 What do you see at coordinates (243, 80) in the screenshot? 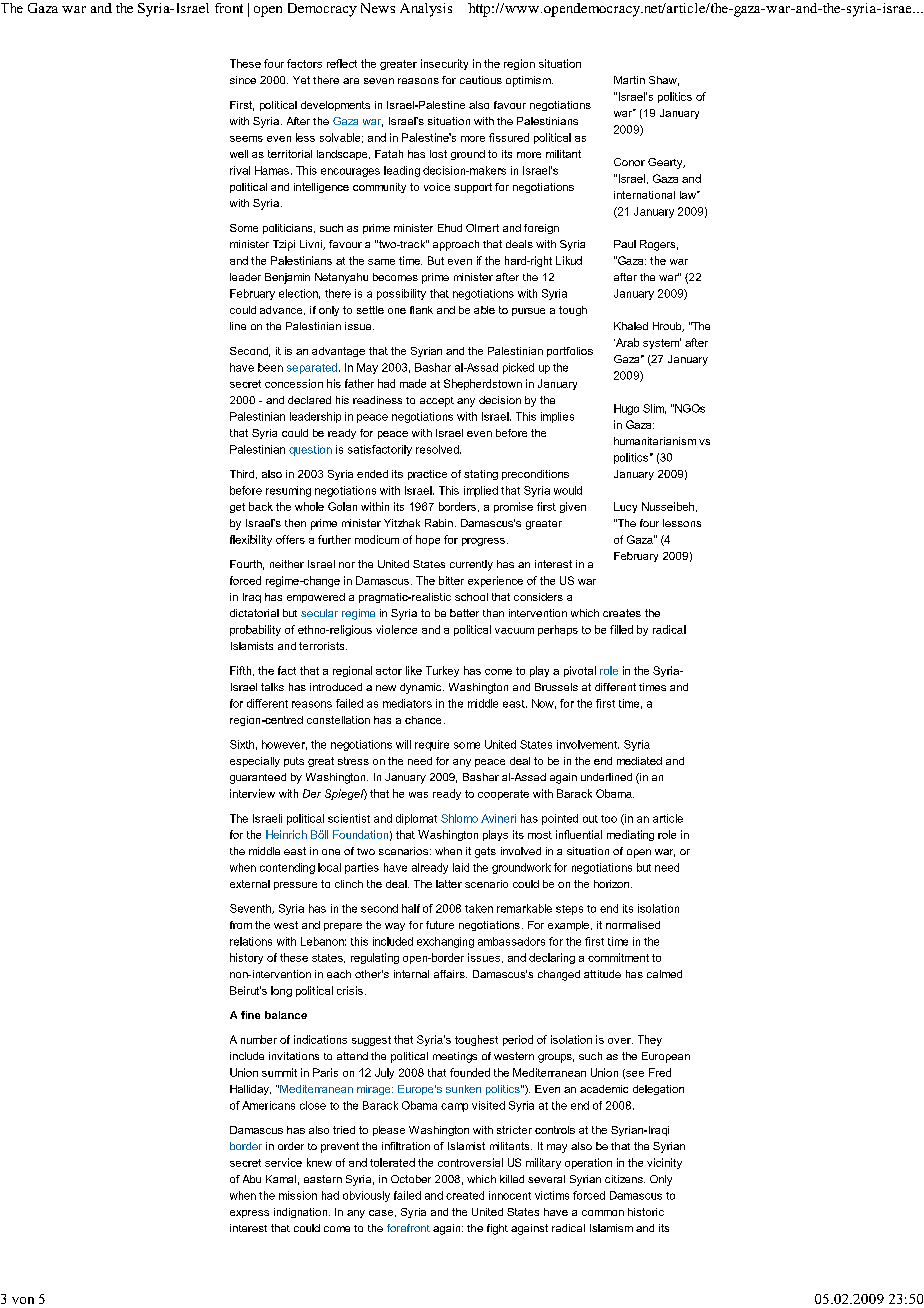
I see `since` at bounding box center [243, 80].
